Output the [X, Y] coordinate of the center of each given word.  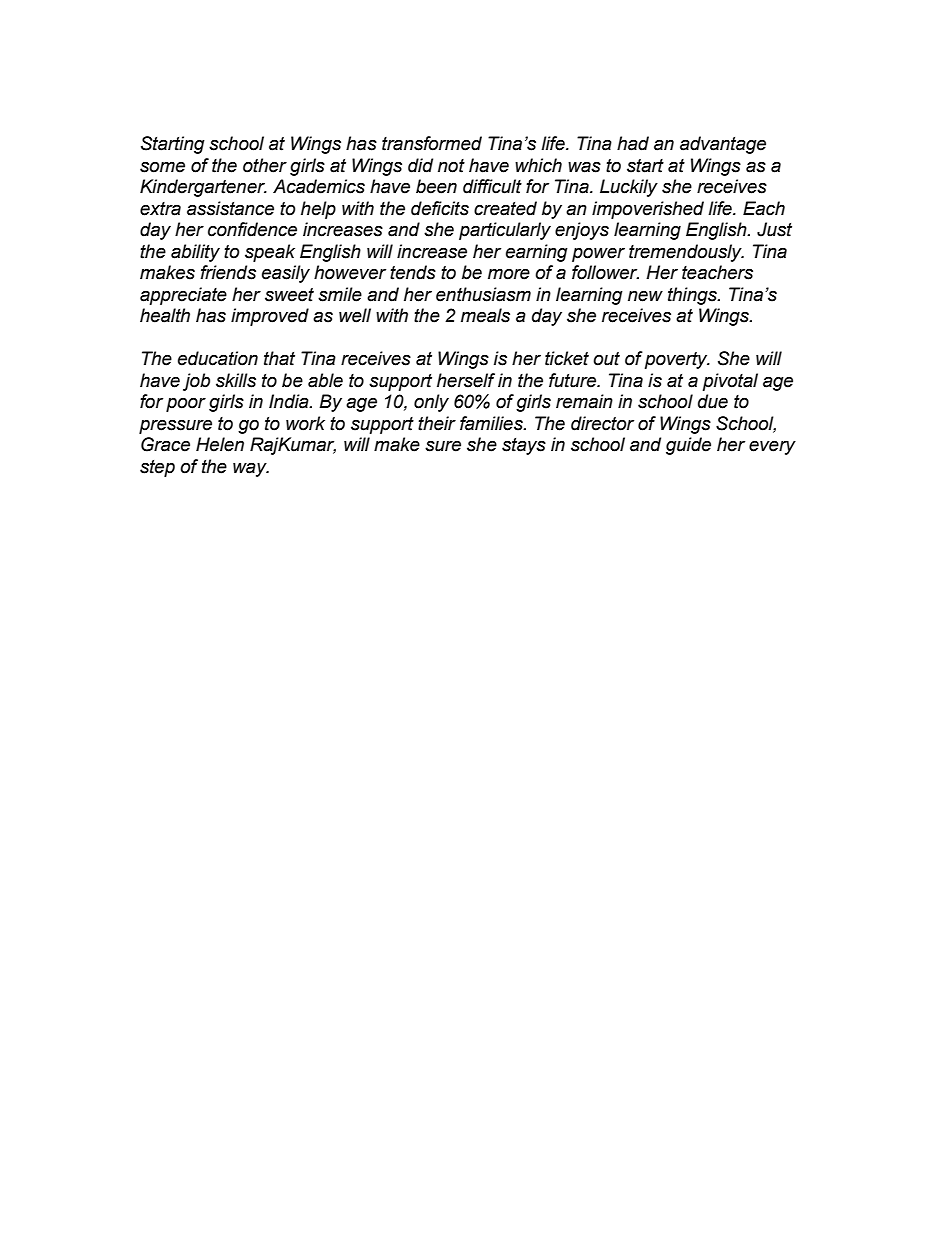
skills [236, 380]
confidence [252, 229]
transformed [432, 143]
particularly [505, 231]
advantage [723, 145]
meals [485, 315]
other [265, 165]
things [693, 296]
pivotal [730, 382]
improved [270, 317]
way [251, 469]
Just [774, 229]
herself [466, 380]
